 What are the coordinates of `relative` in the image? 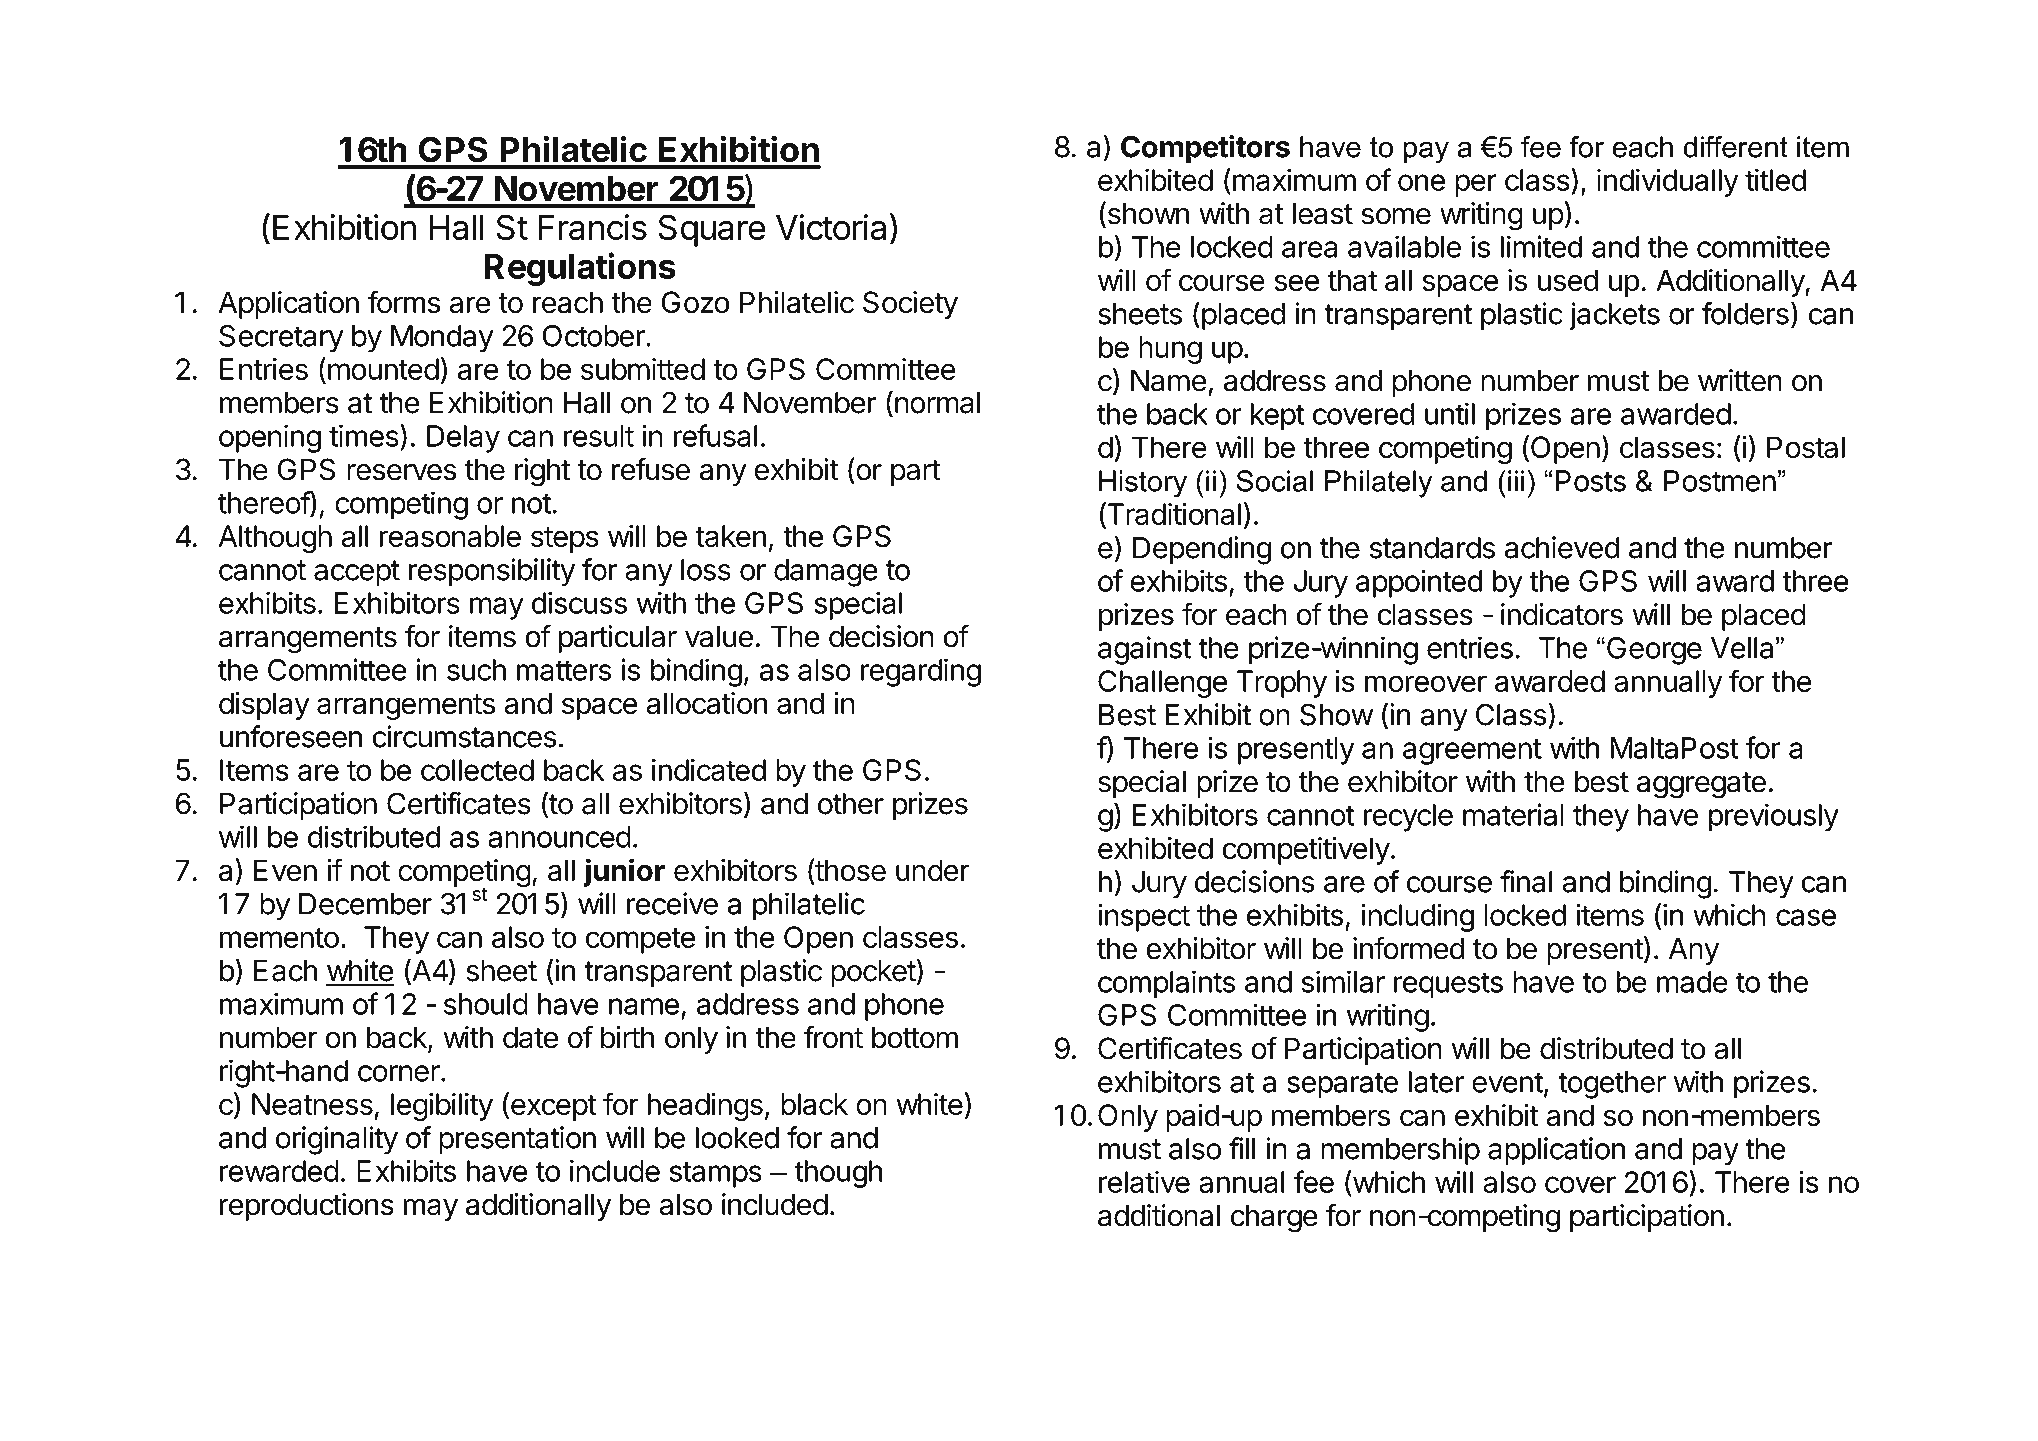 It's located at (1144, 1182).
